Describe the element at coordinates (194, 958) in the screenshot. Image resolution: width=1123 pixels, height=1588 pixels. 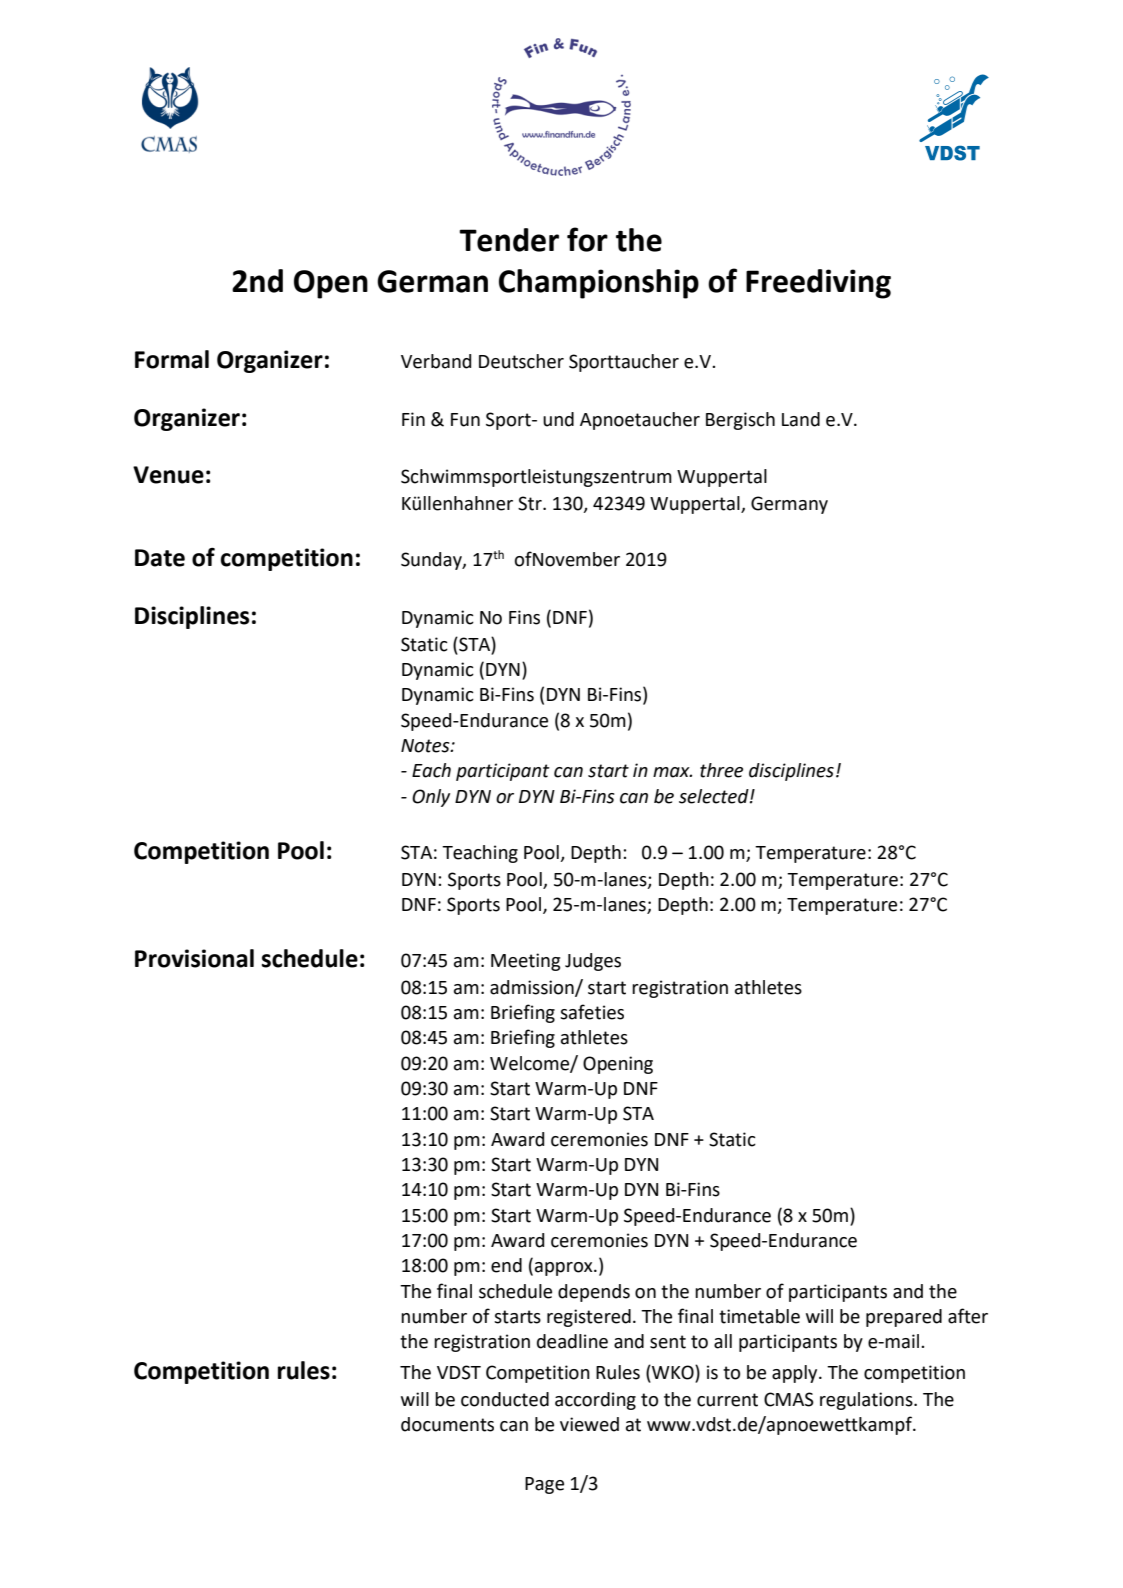
I see `Provisional` at that location.
